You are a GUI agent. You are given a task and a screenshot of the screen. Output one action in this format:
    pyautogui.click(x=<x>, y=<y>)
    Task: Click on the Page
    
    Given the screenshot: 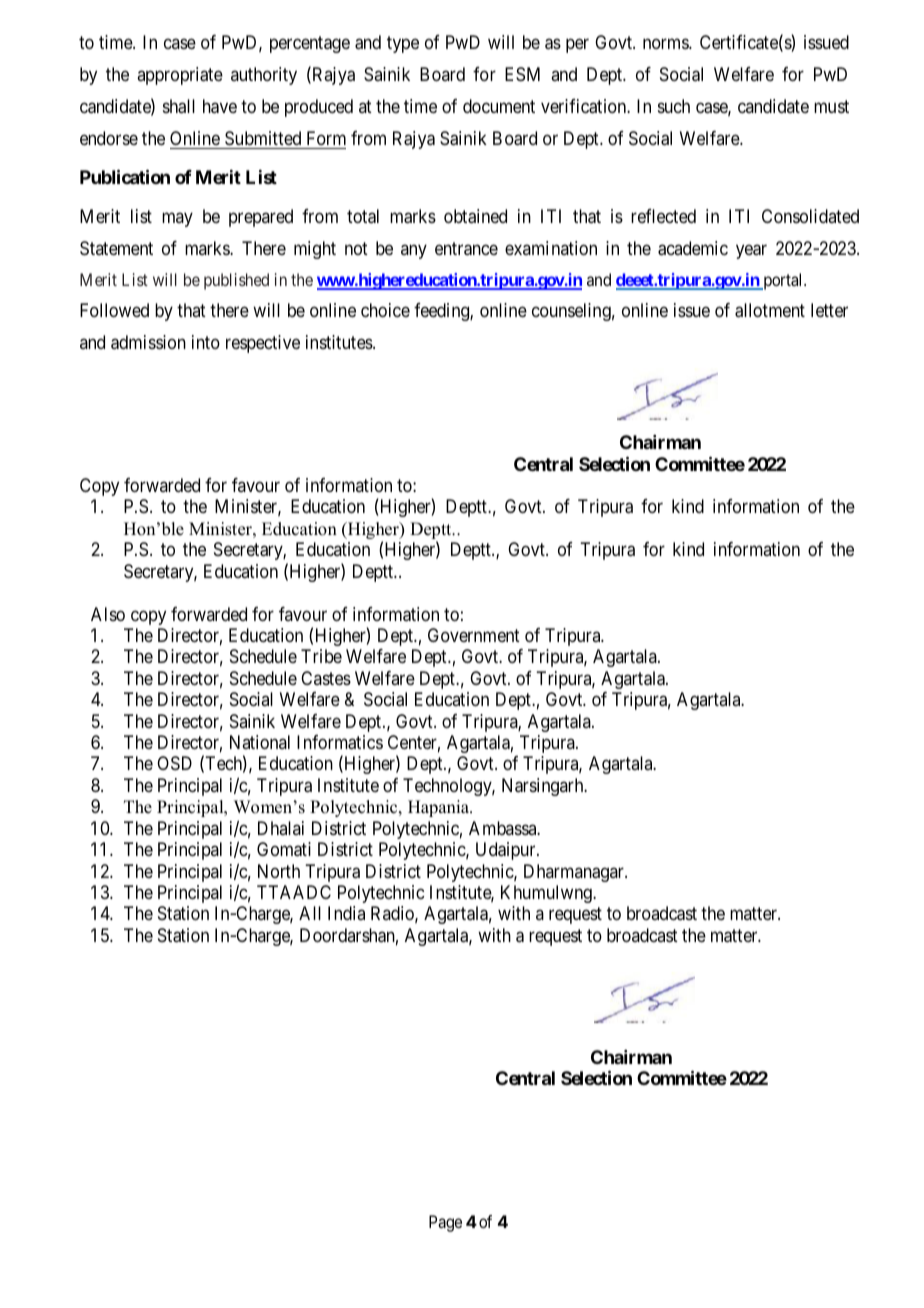 What is the action you would take?
    pyautogui.click(x=445, y=1223)
